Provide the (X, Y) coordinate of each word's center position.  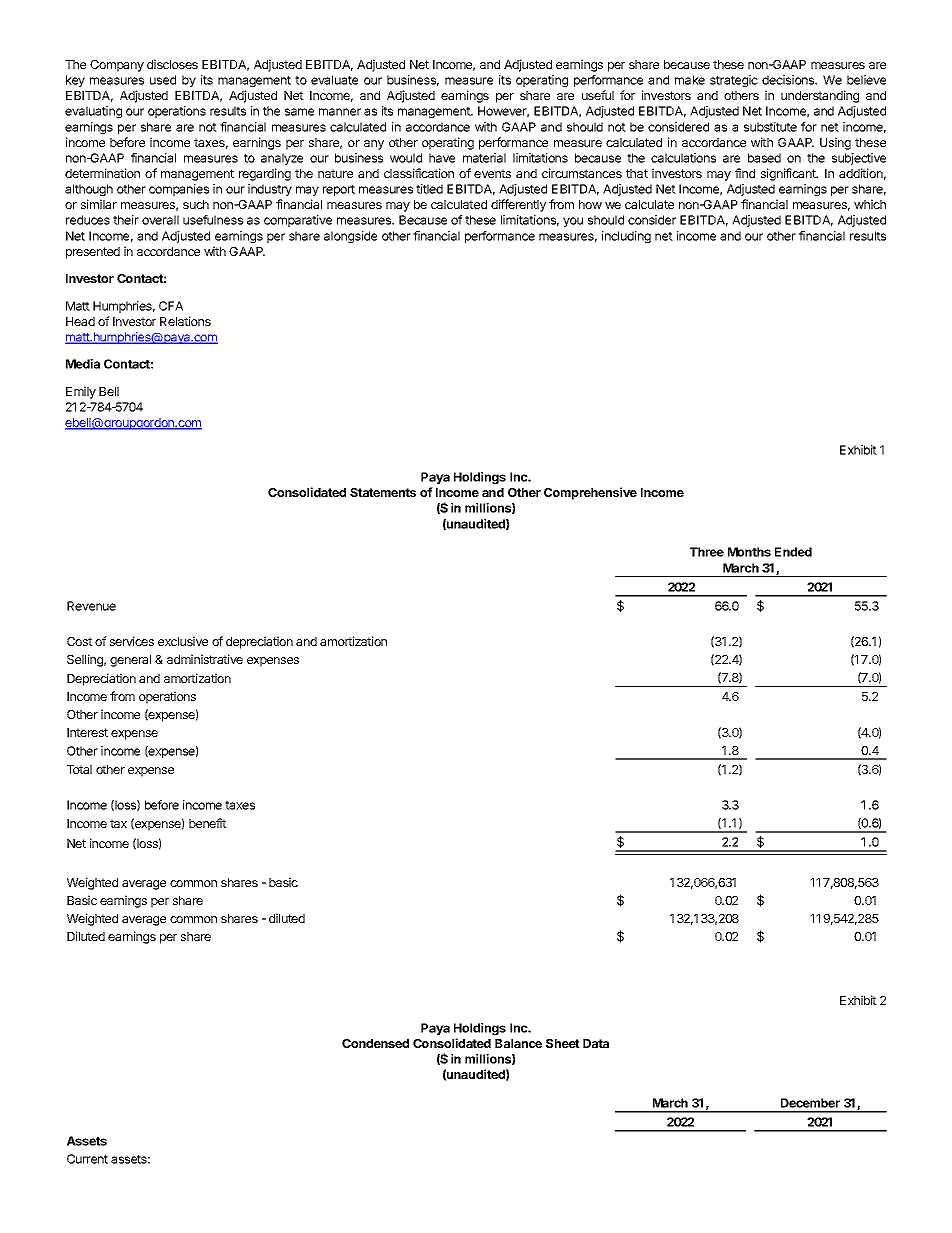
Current (87, 1159)
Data (596, 1043)
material (484, 158)
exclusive (183, 641)
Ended (793, 552)
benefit (208, 823)
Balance (518, 1043)
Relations (185, 321)
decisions (789, 80)
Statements (383, 492)
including (626, 237)
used (163, 80)
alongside (350, 237)
